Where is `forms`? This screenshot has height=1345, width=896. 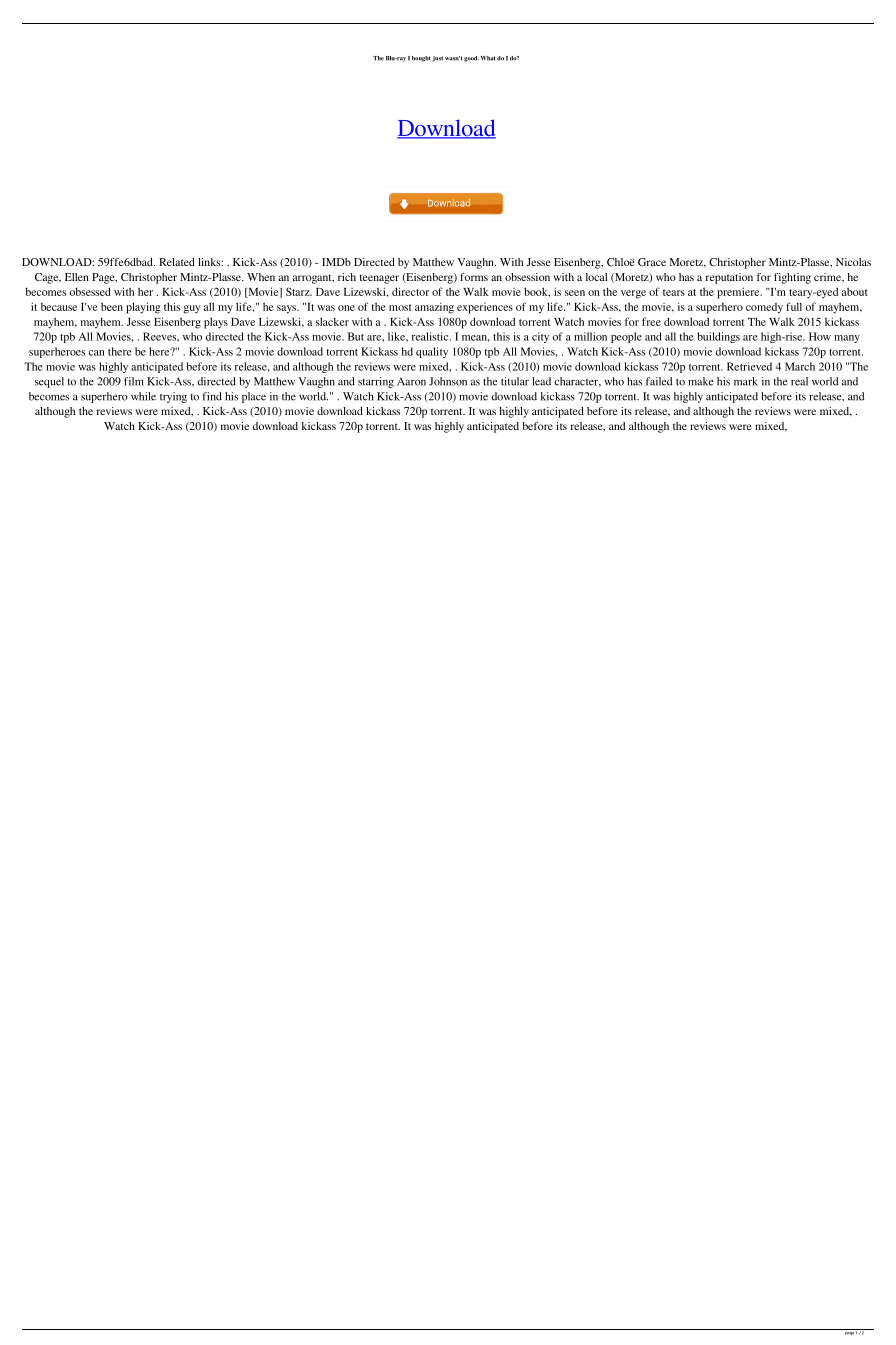 forms is located at coordinates (474, 277).
